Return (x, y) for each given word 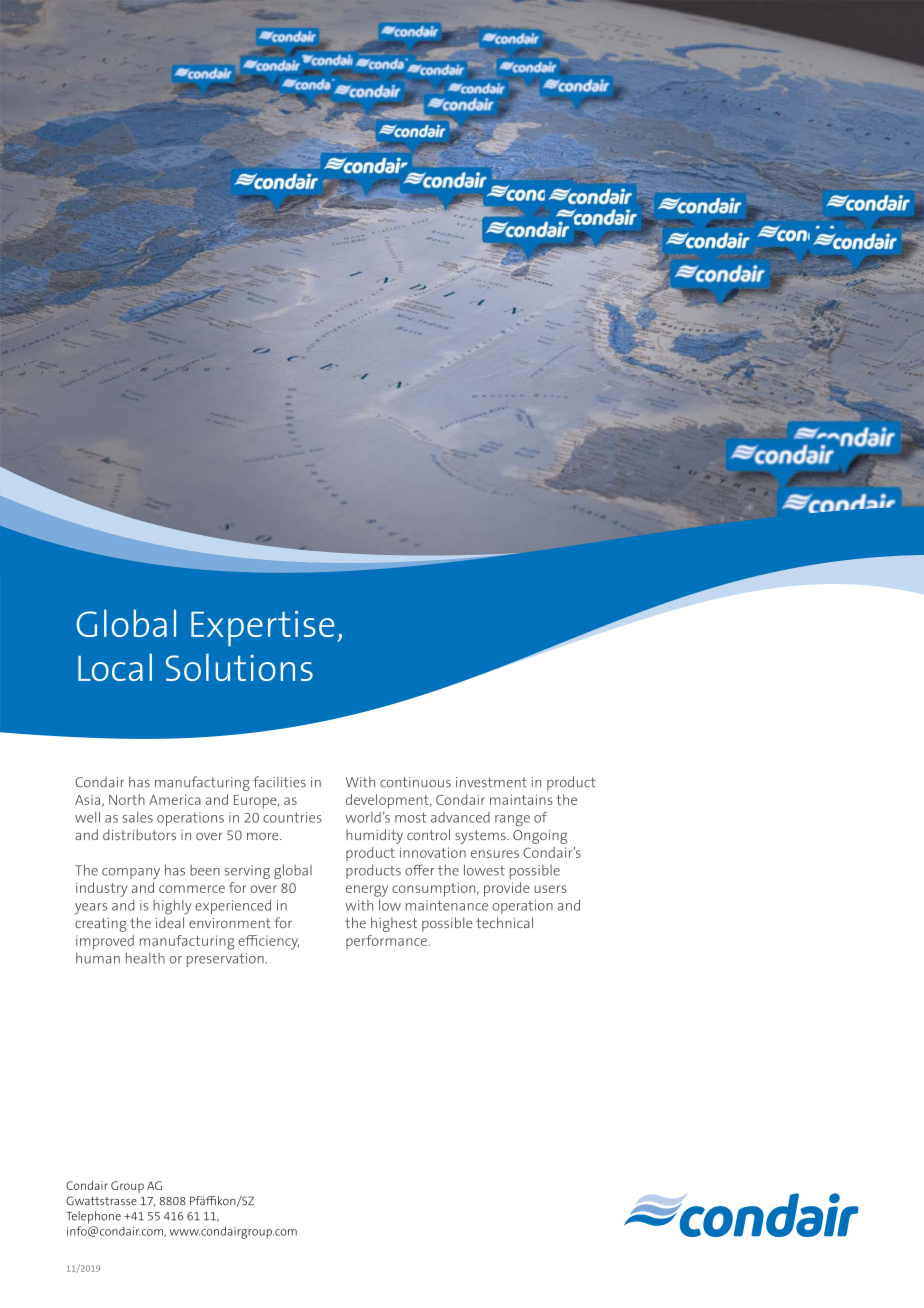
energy (367, 891)
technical (504, 922)
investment (491, 782)
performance (387, 942)
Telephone (93, 1217)
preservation (226, 960)
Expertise (263, 628)
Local (115, 667)
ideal (170, 922)
